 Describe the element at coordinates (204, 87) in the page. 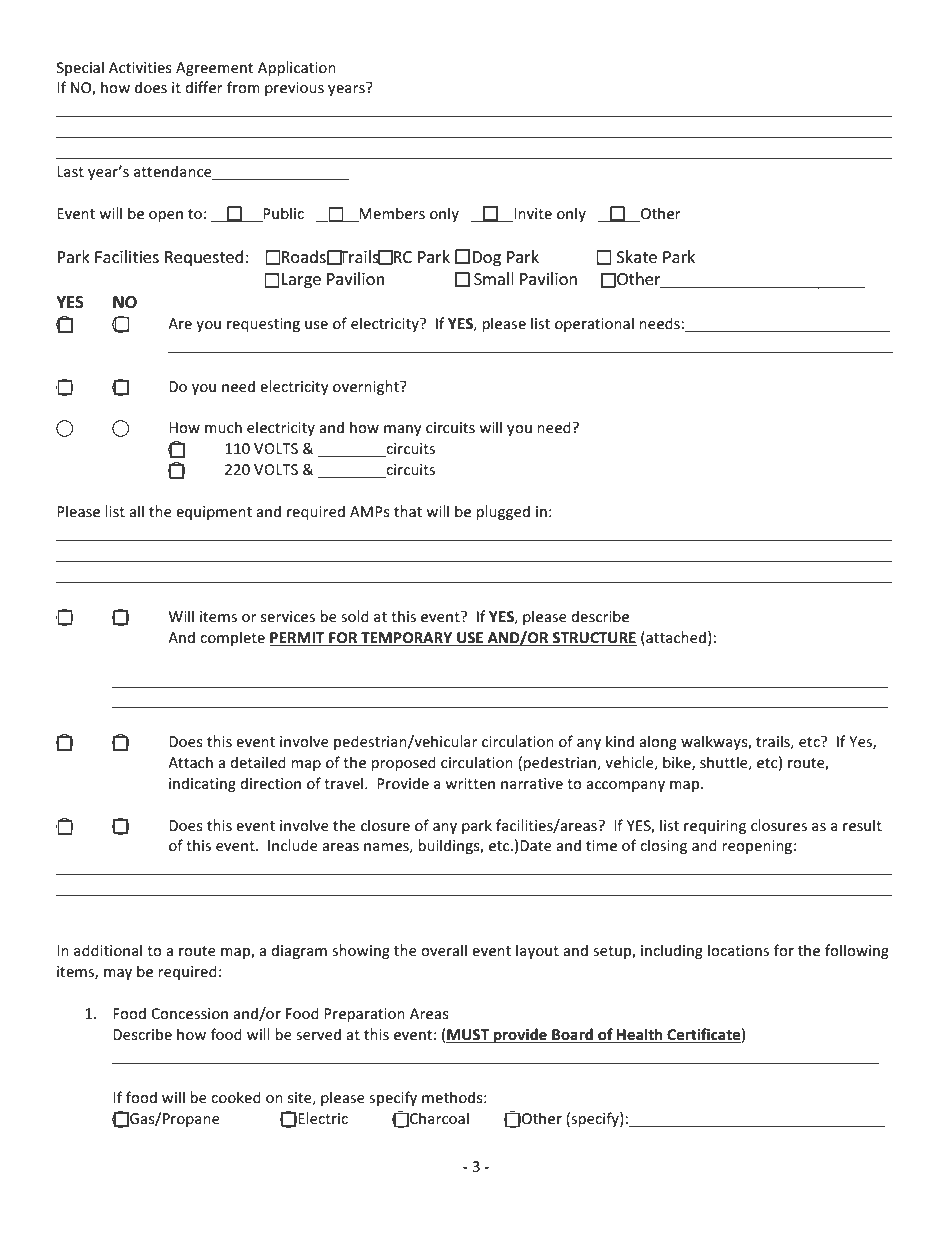

I see `differ` at that location.
